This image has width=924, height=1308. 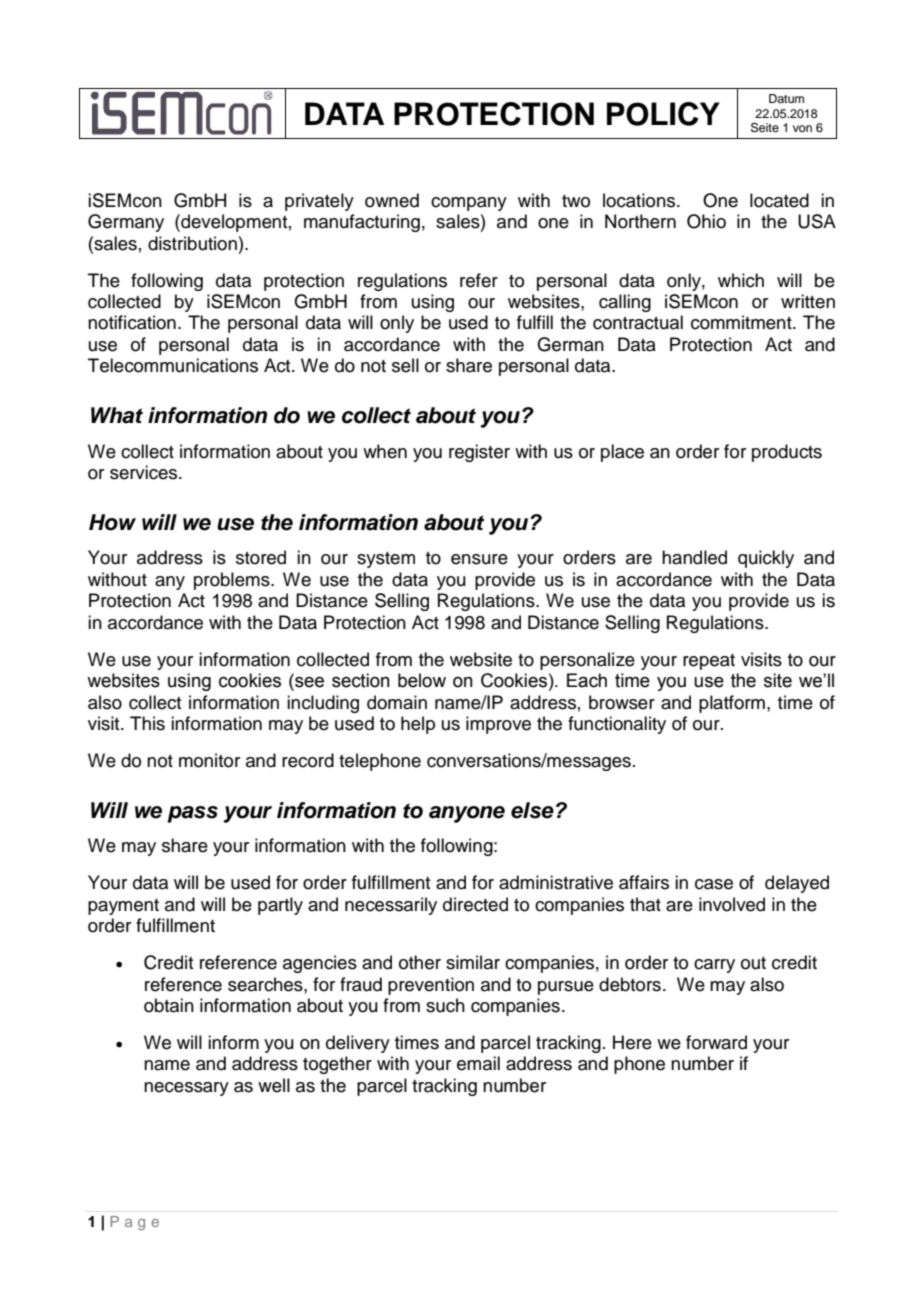 What do you see at coordinates (469, 204) in the image?
I see `company` at bounding box center [469, 204].
